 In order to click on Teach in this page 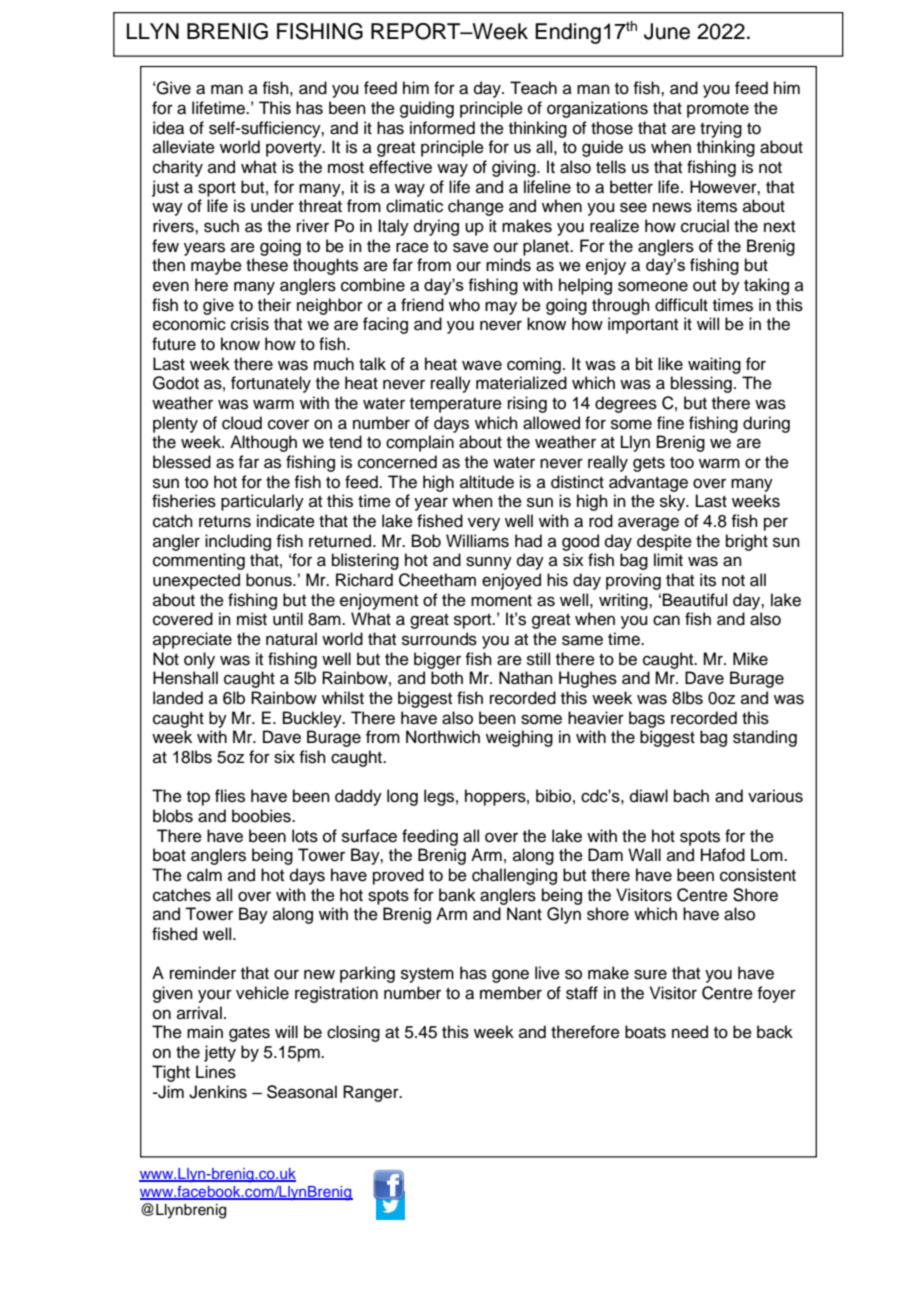, I will do `click(533, 88)`.
